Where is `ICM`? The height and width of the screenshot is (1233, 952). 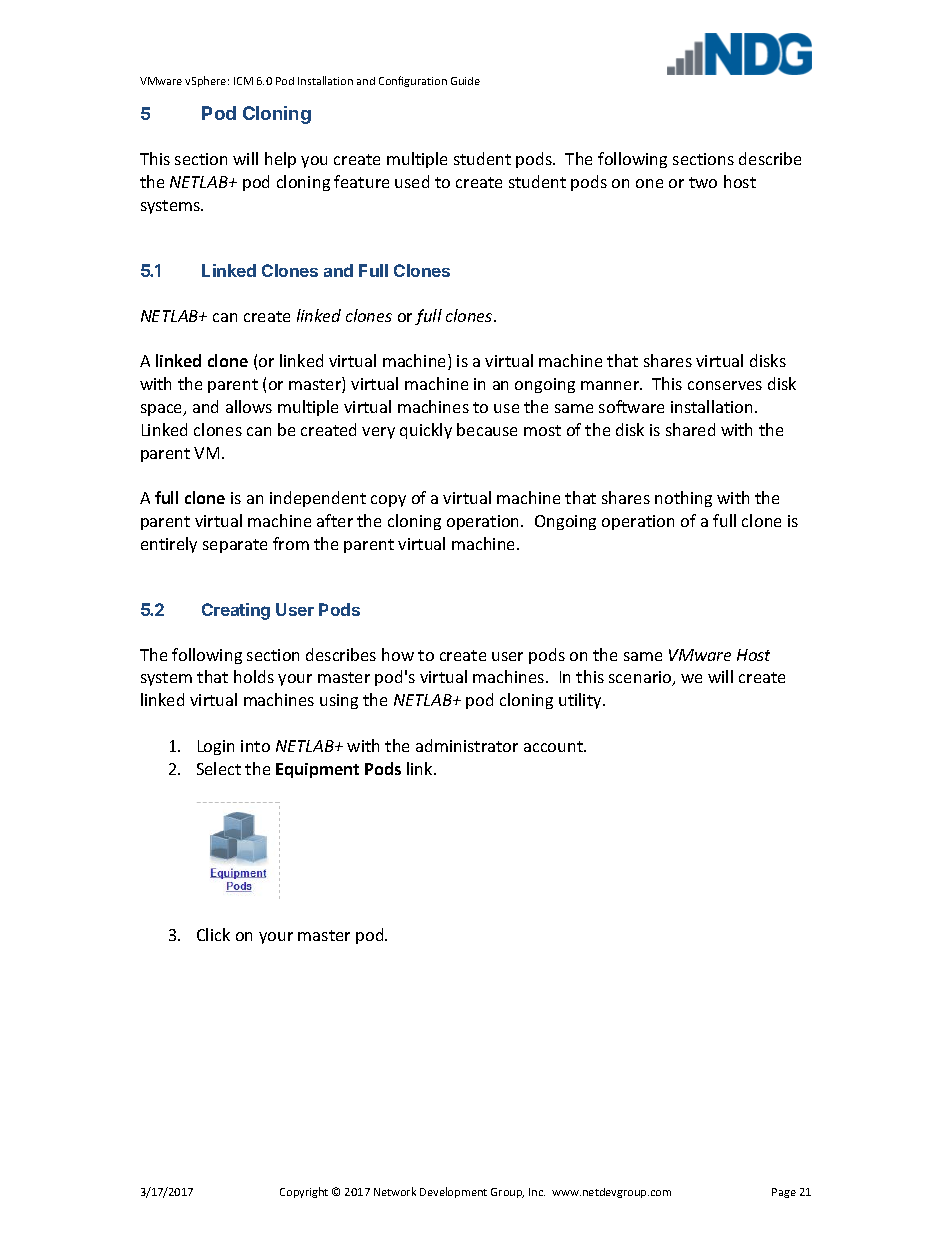 ICM is located at coordinates (243, 81).
